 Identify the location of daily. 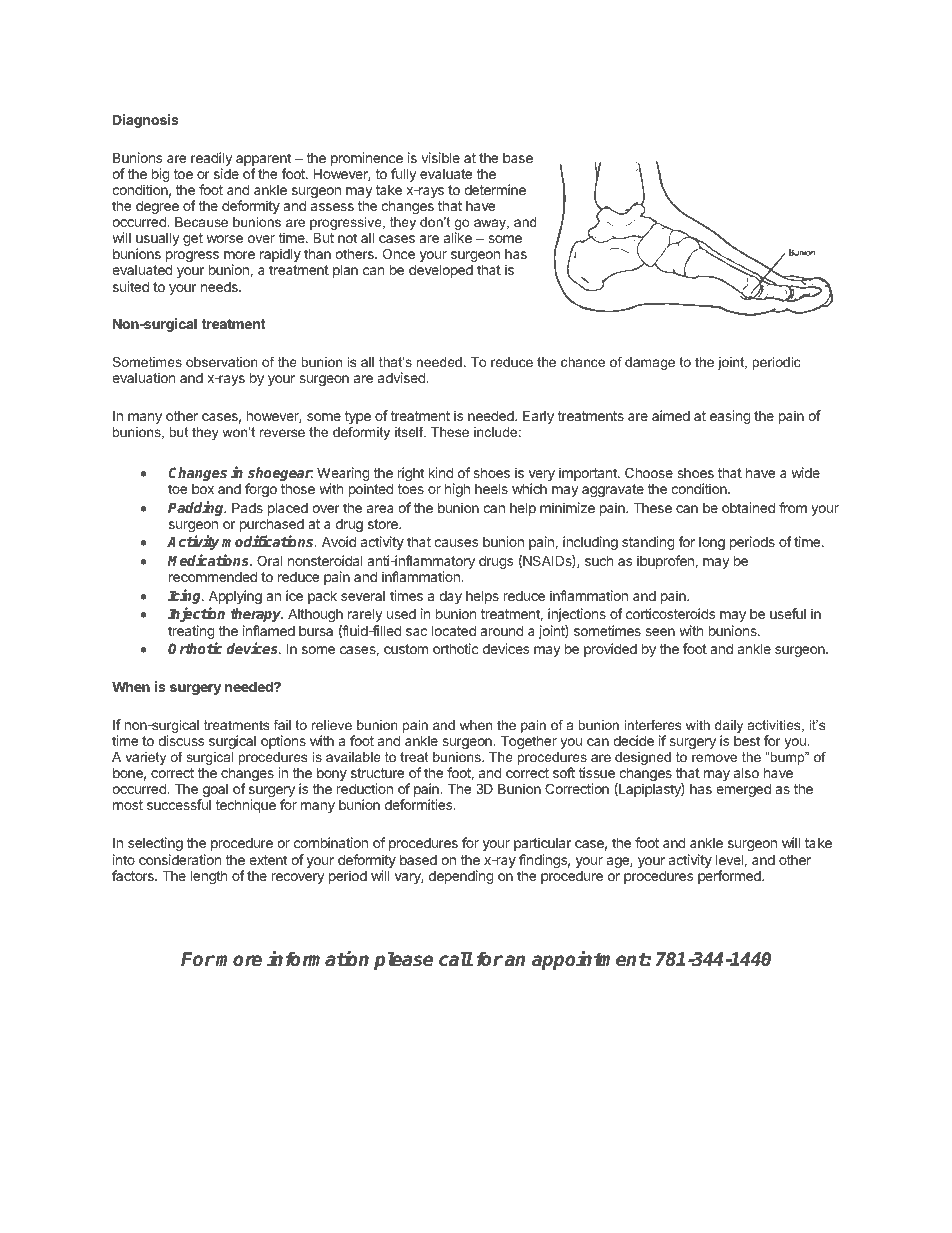
(729, 728).
